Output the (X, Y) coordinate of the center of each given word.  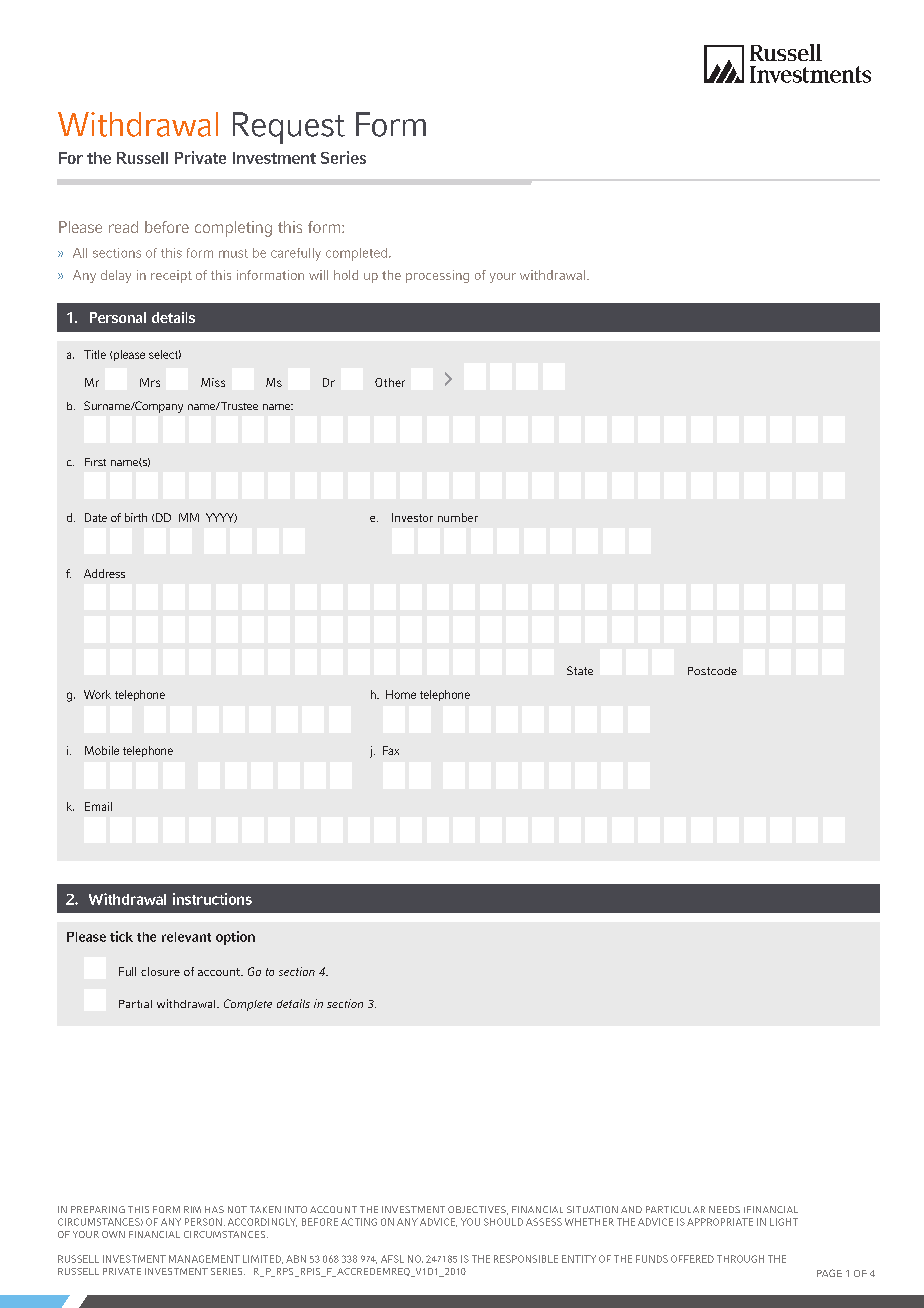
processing (437, 276)
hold (346, 275)
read (123, 227)
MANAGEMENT (204, 1259)
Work (97, 694)
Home (401, 694)
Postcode (712, 671)
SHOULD (503, 1222)
